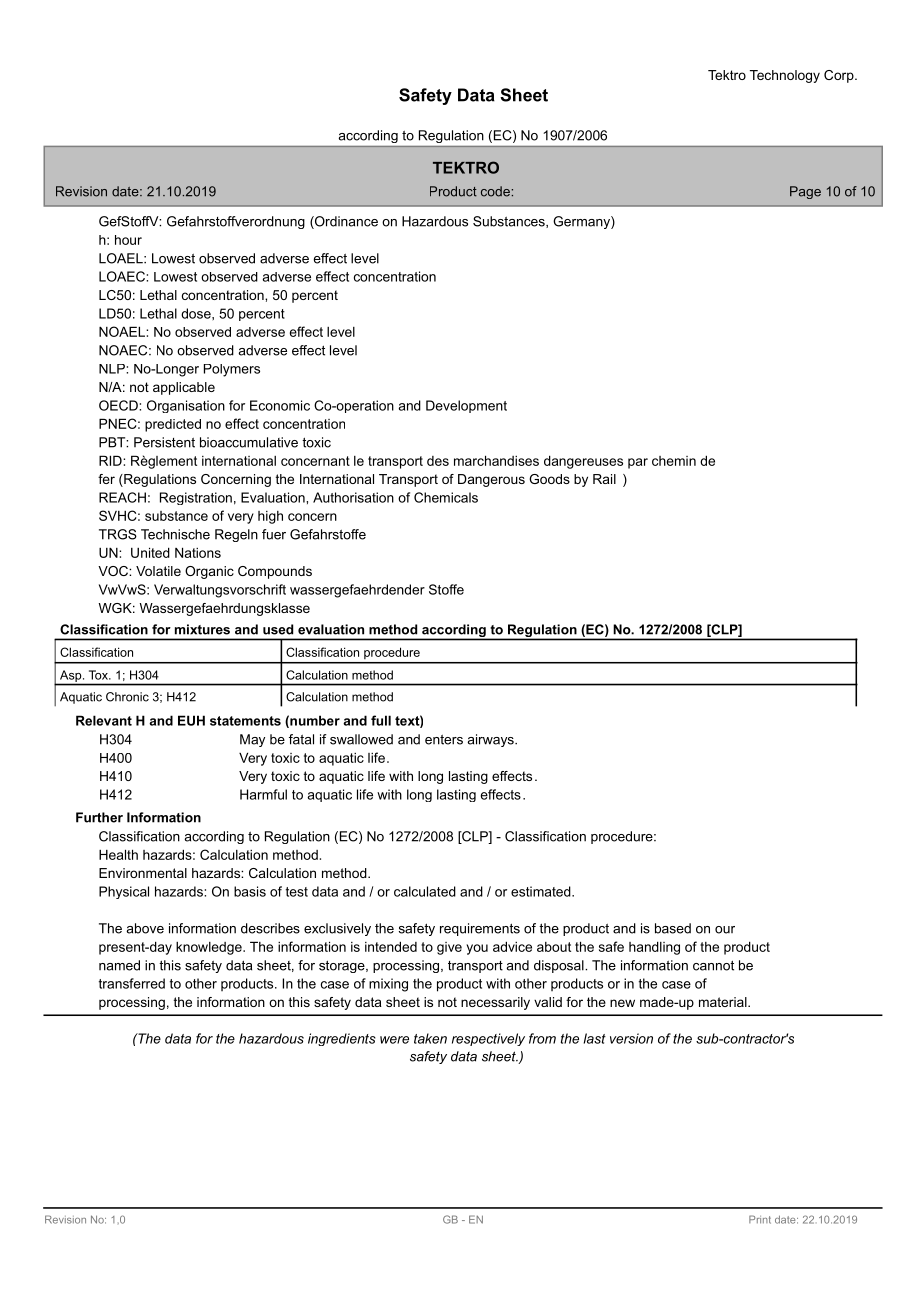  Describe the element at coordinates (785, 76) in the screenshot. I see `Technology` at that location.
